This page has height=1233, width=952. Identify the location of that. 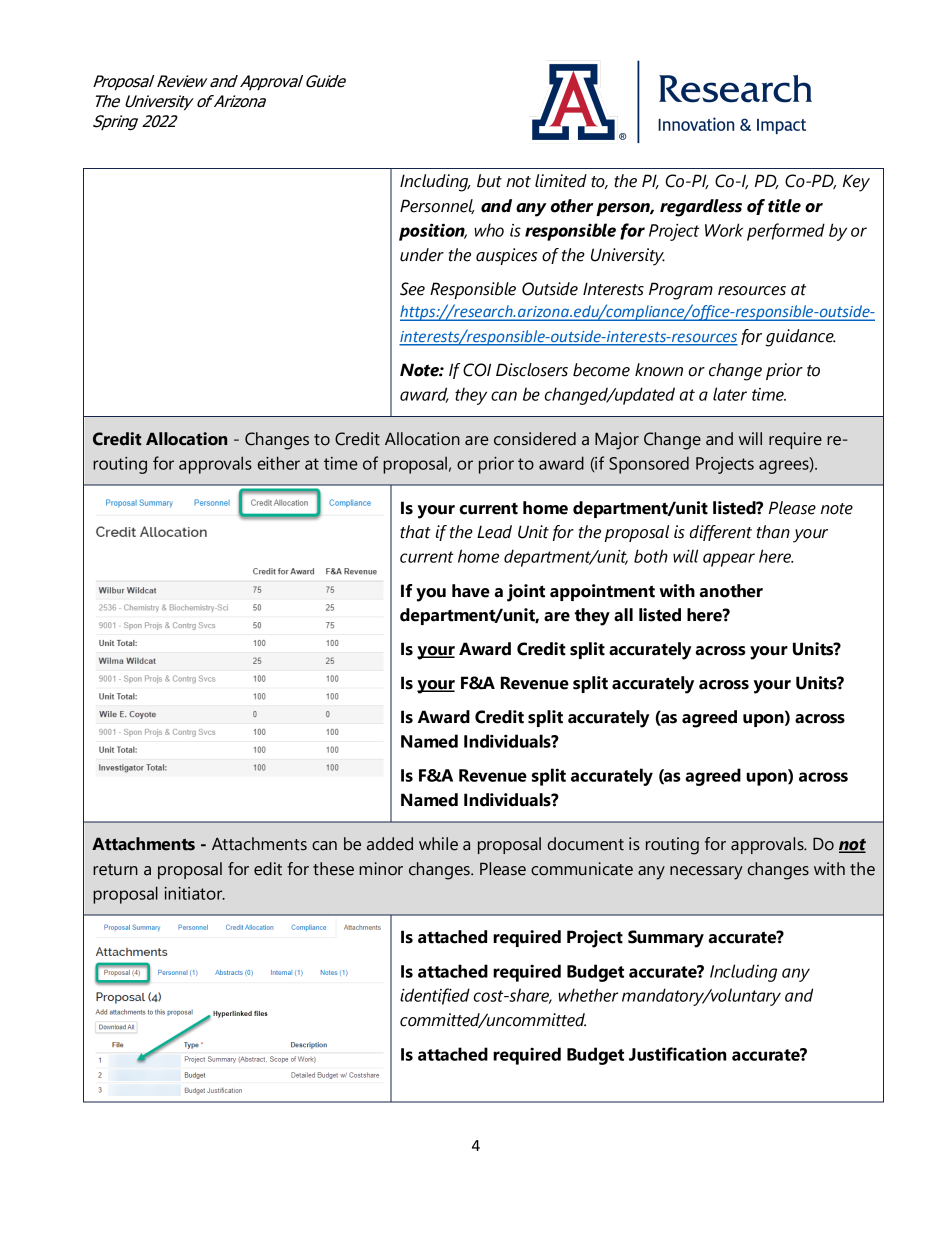
(415, 532).
